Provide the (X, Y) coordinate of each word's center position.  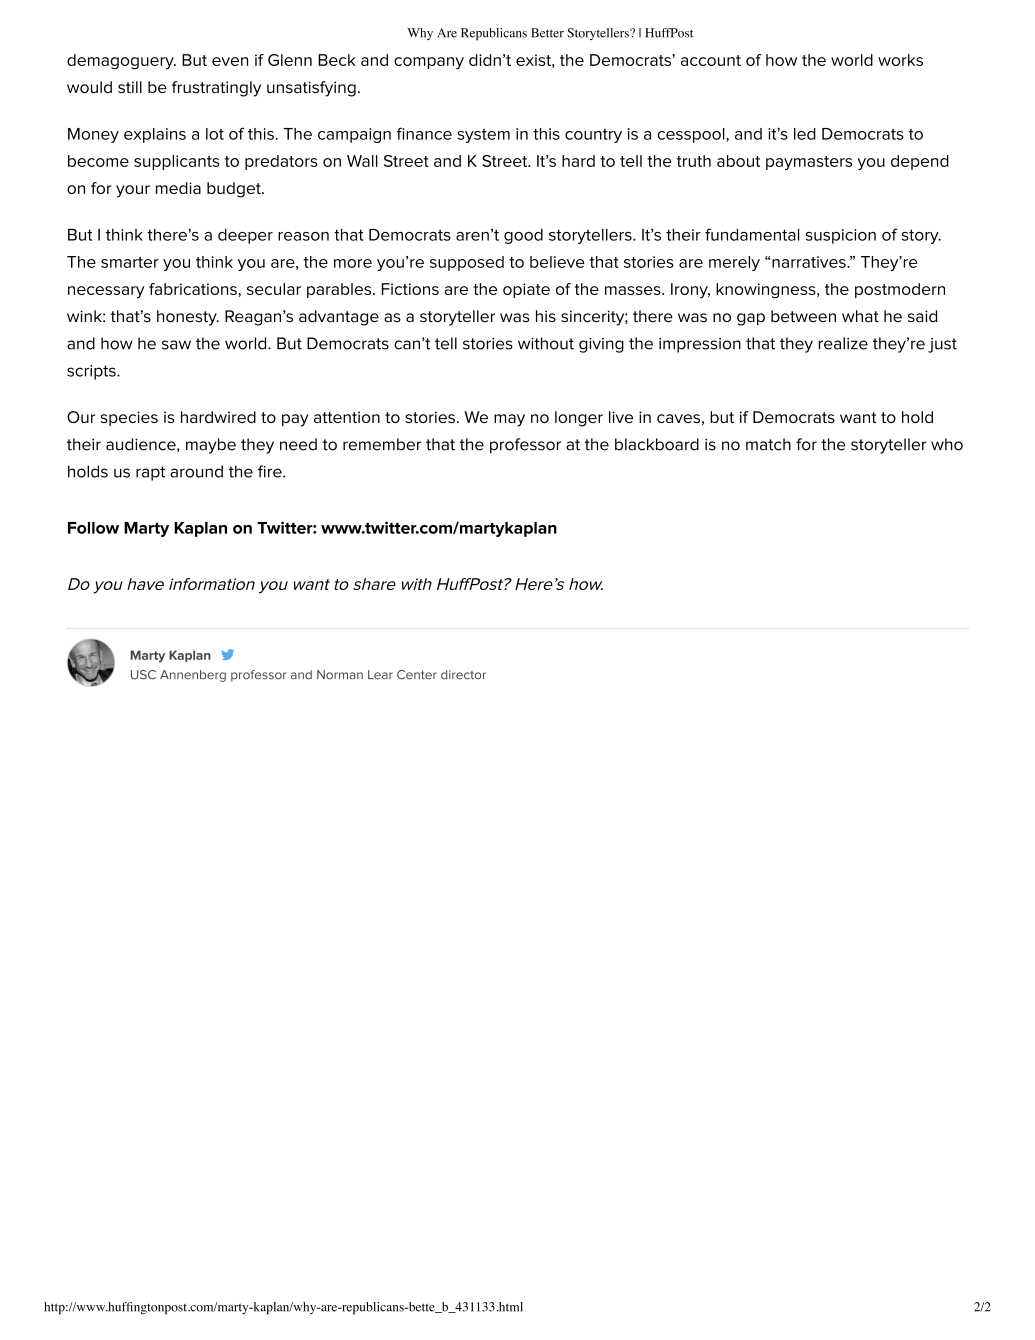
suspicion (841, 236)
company (429, 63)
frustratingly (216, 89)
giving (601, 345)
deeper (245, 236)
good (523, 236)
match (768, 444)
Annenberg (193, 676)
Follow (93, 528)
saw (176, 345)
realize (843, 343)
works (900, 60)
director (463, 675)
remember (382, 444)
